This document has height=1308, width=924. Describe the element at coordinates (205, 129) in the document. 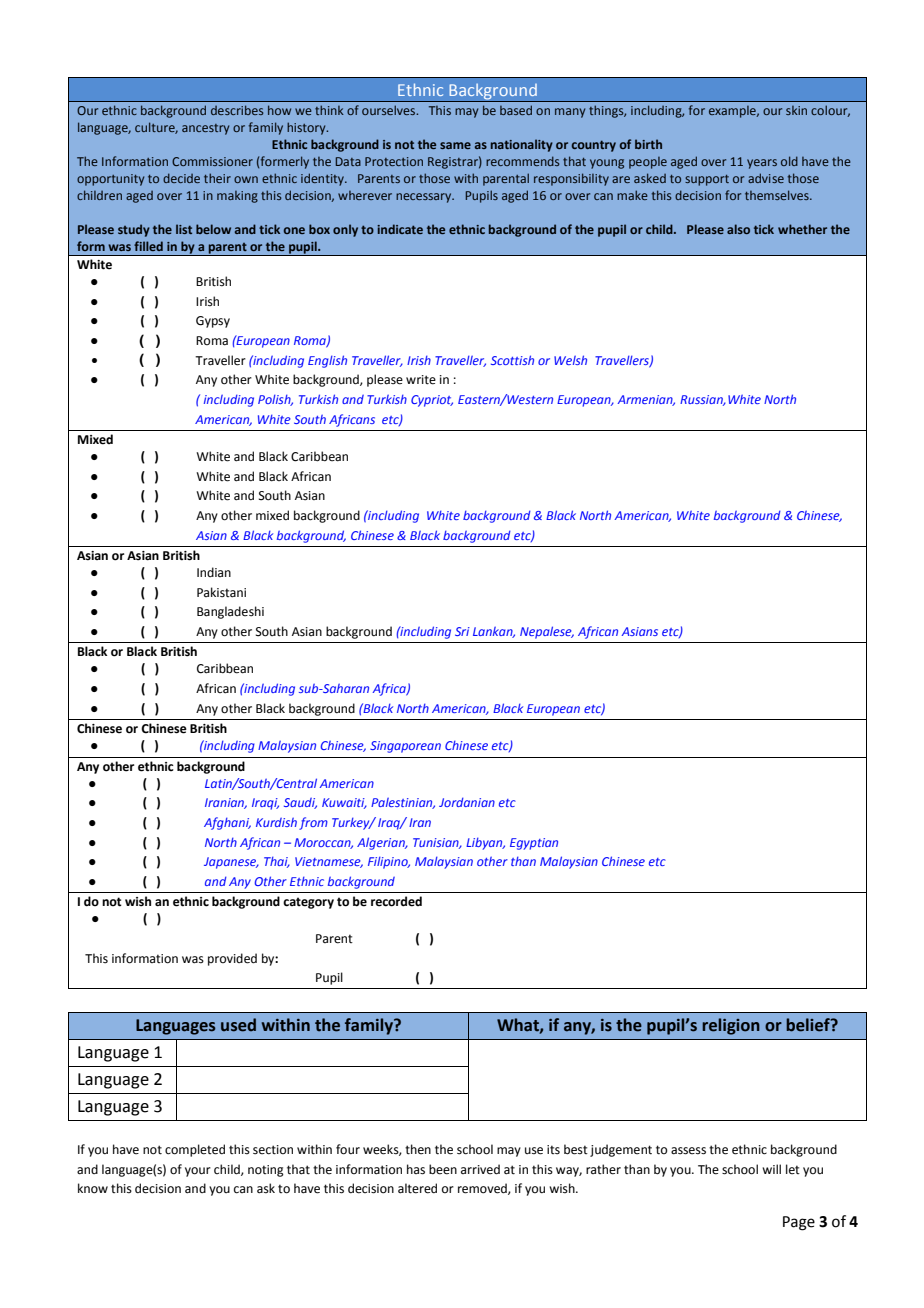

I see `ancestry` at that location.
